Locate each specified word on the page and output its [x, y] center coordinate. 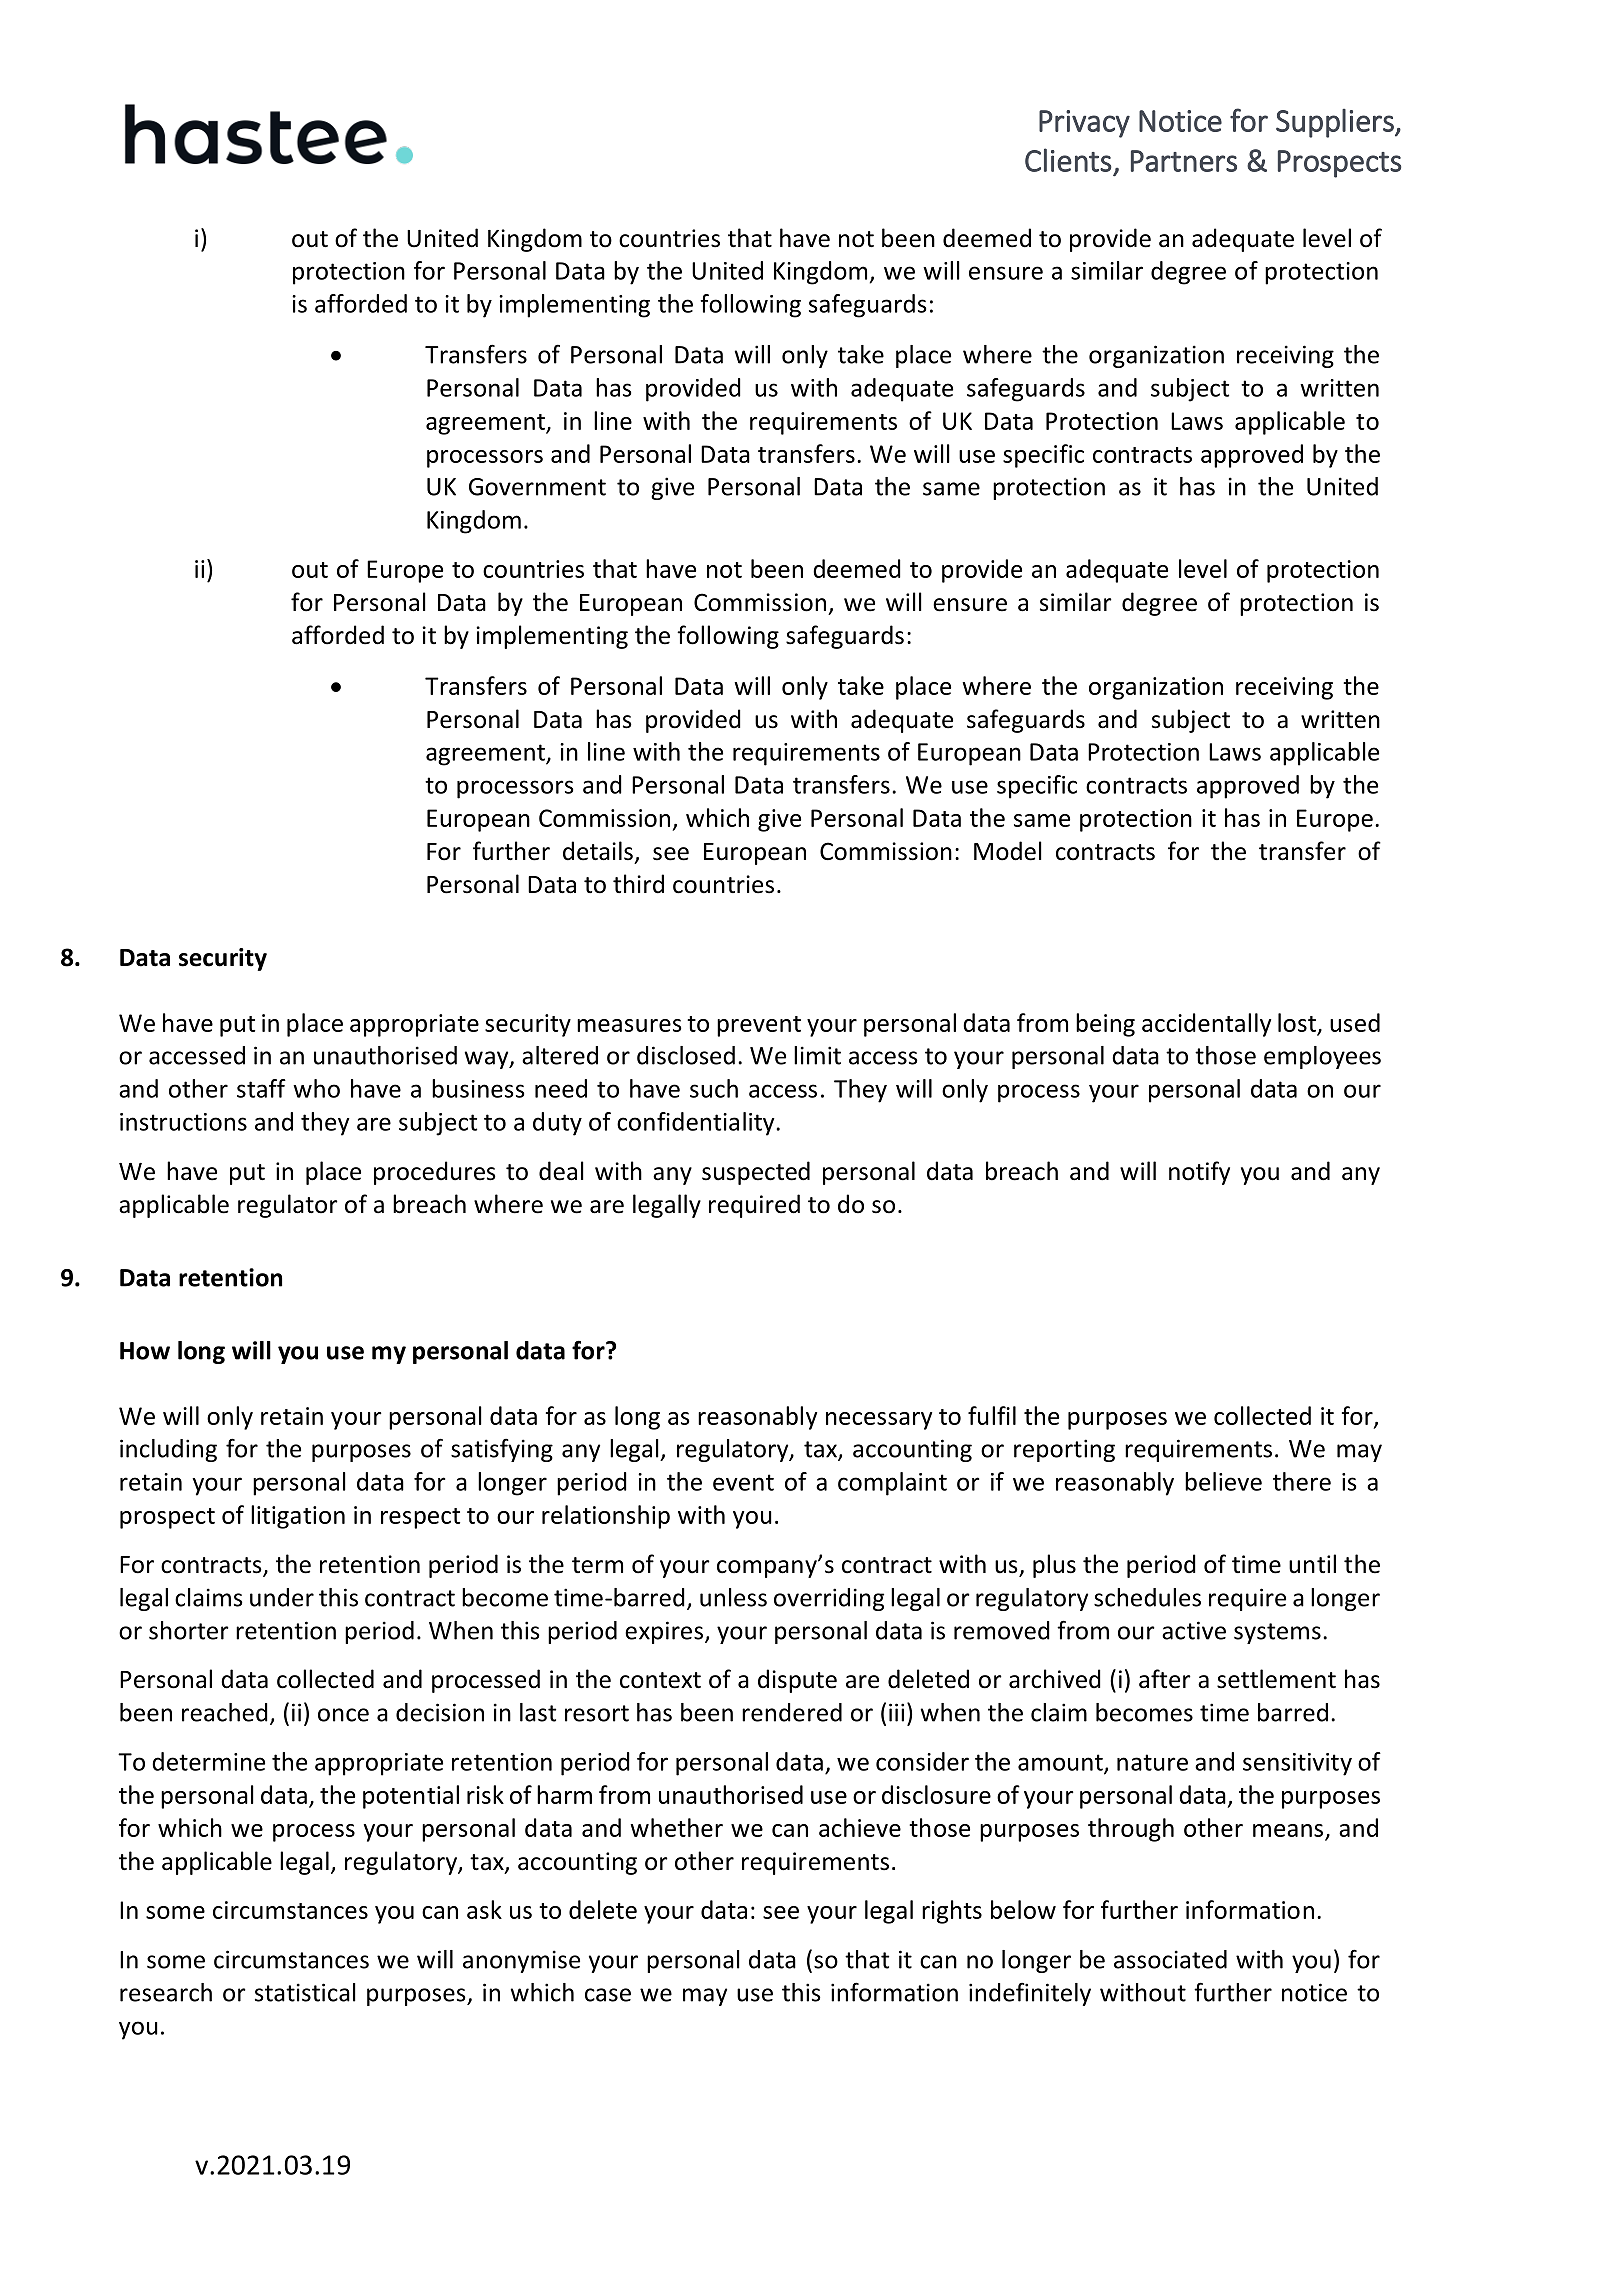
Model [1008, 851]
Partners [1184, 161]
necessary [879, 1421]
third [638, 884]
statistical [305, 1992]
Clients [1068, 160]
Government [537, 487]
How [145, 1351]
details [598, 851]
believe [1223, 1481]
